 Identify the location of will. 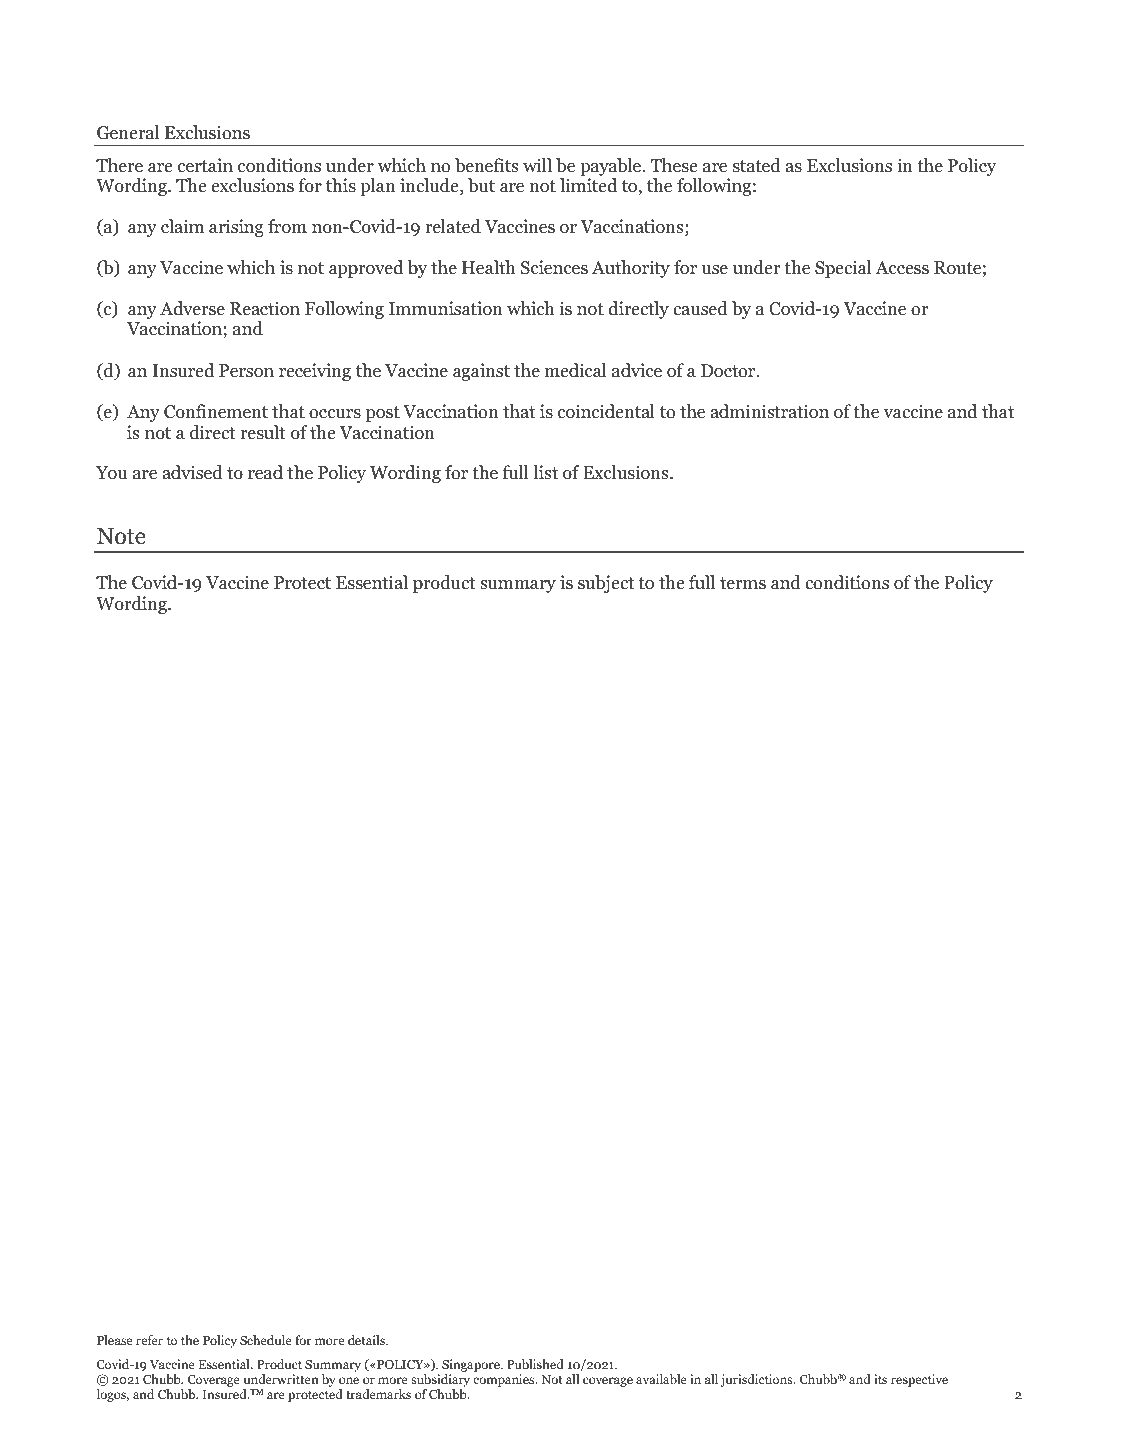
(537, 165).
